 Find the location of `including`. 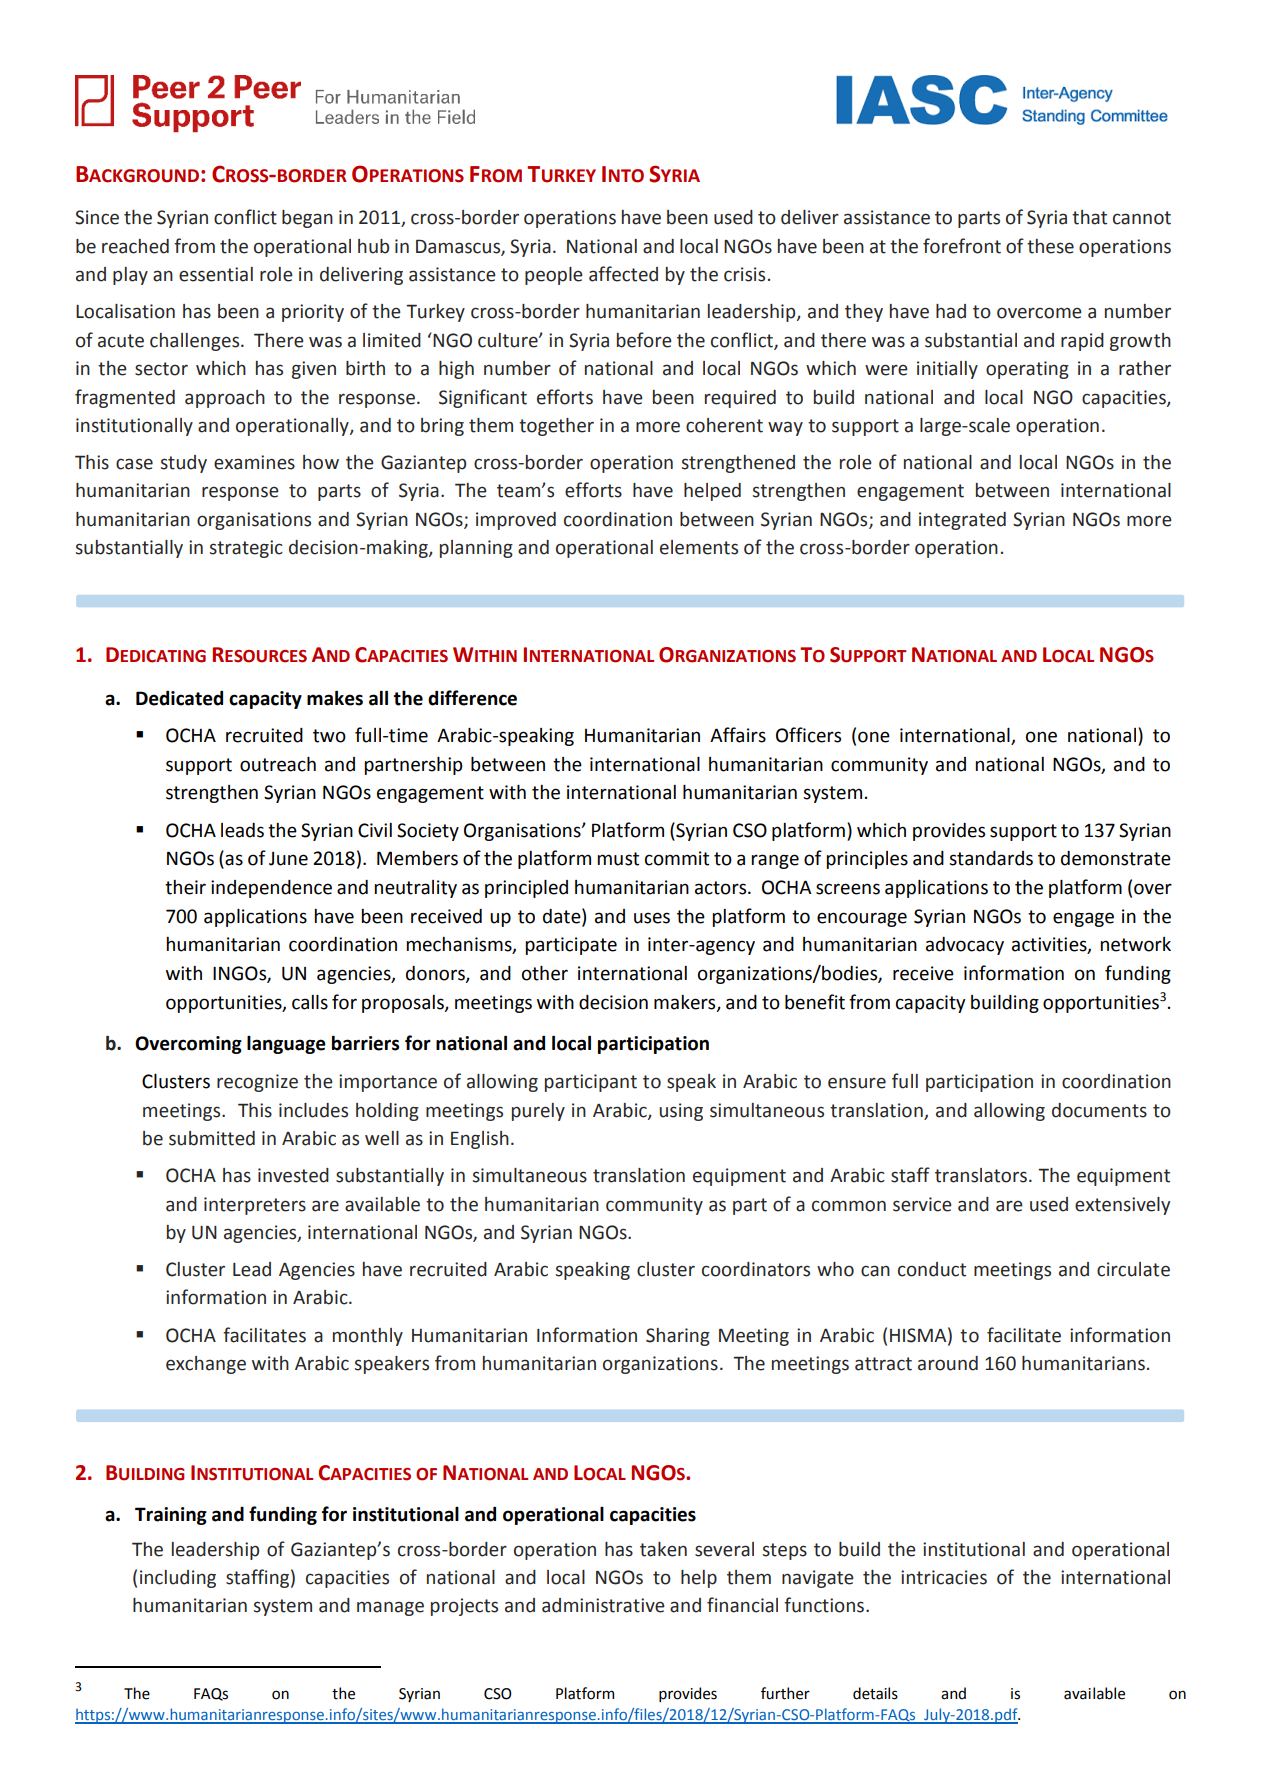

including is located at coordinates (178, 1579).
